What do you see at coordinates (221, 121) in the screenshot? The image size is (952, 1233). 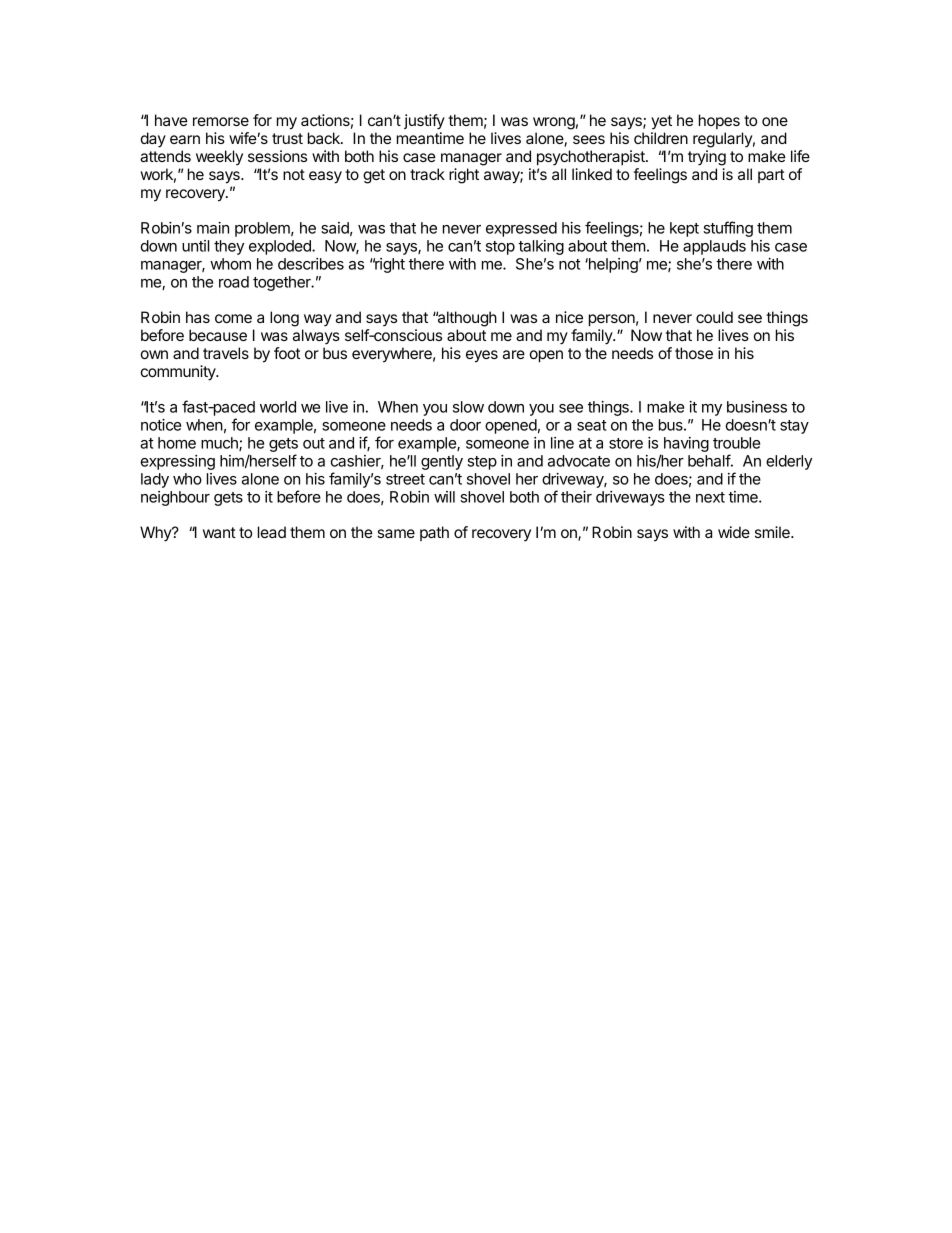 I see `remorse` at bounding box center [221, 121].
